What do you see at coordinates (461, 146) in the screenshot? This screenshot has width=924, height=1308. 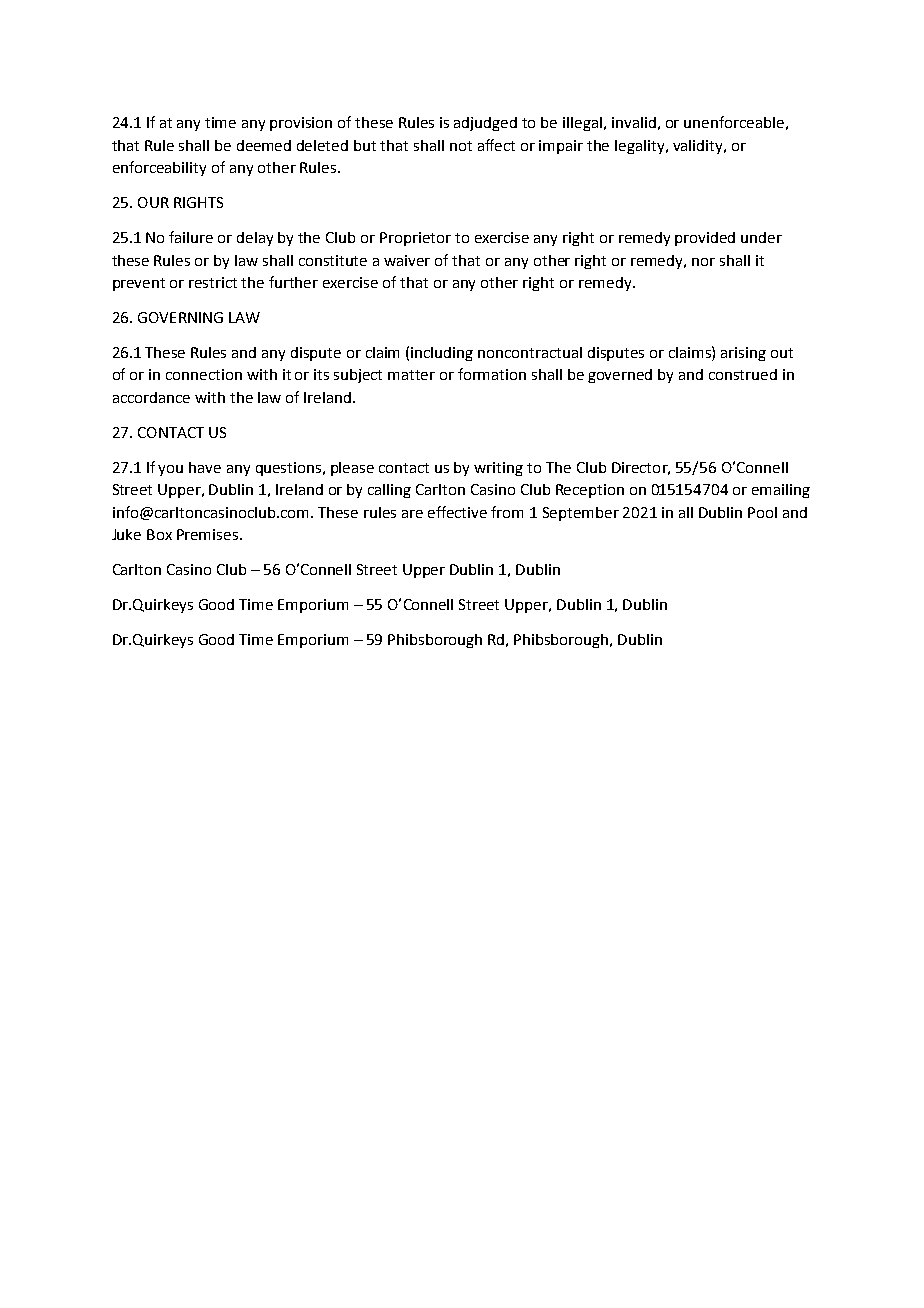 I see `not` at bounding box center [461, 146].
